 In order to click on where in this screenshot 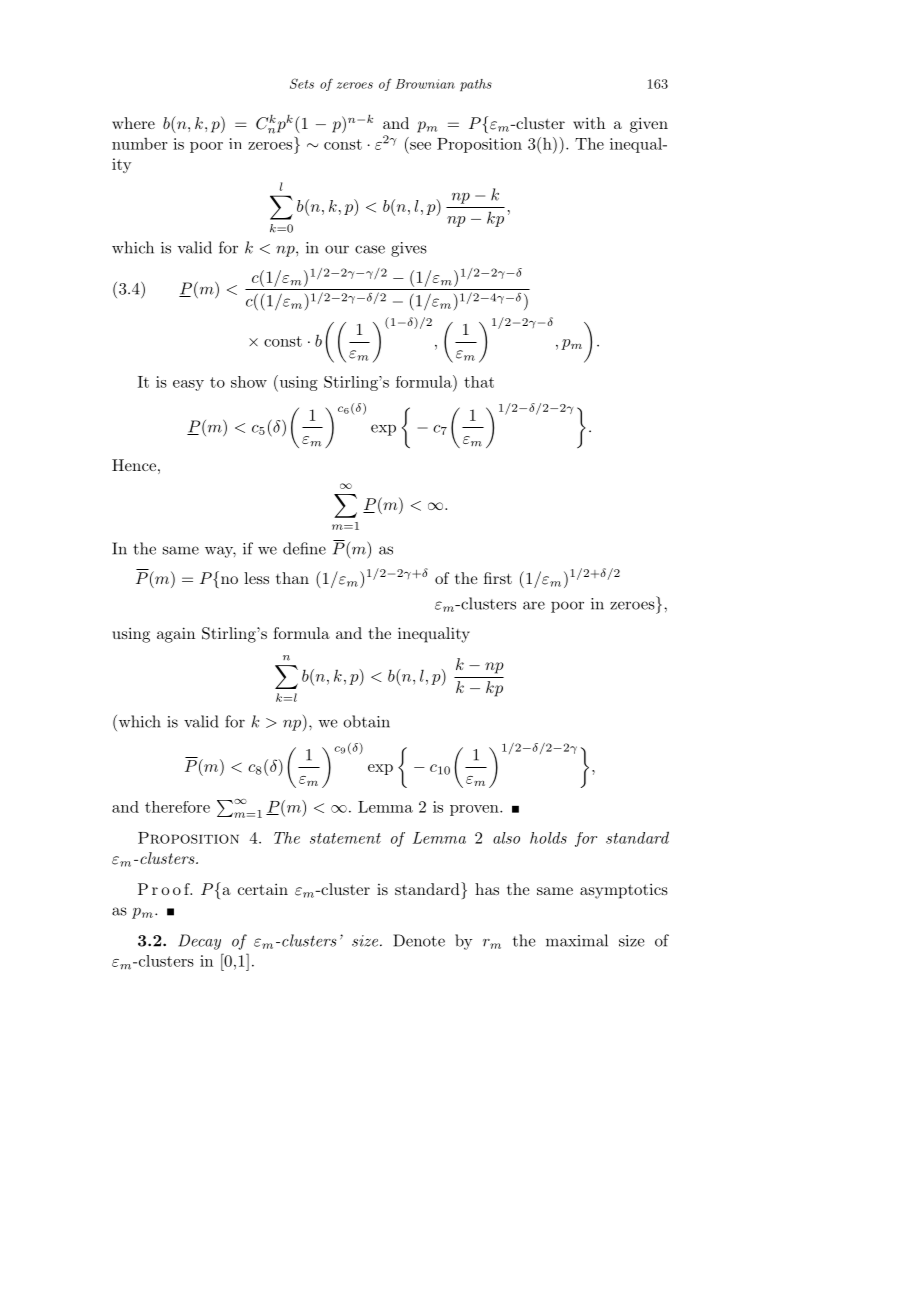, I will do `click(133, 123)`.
